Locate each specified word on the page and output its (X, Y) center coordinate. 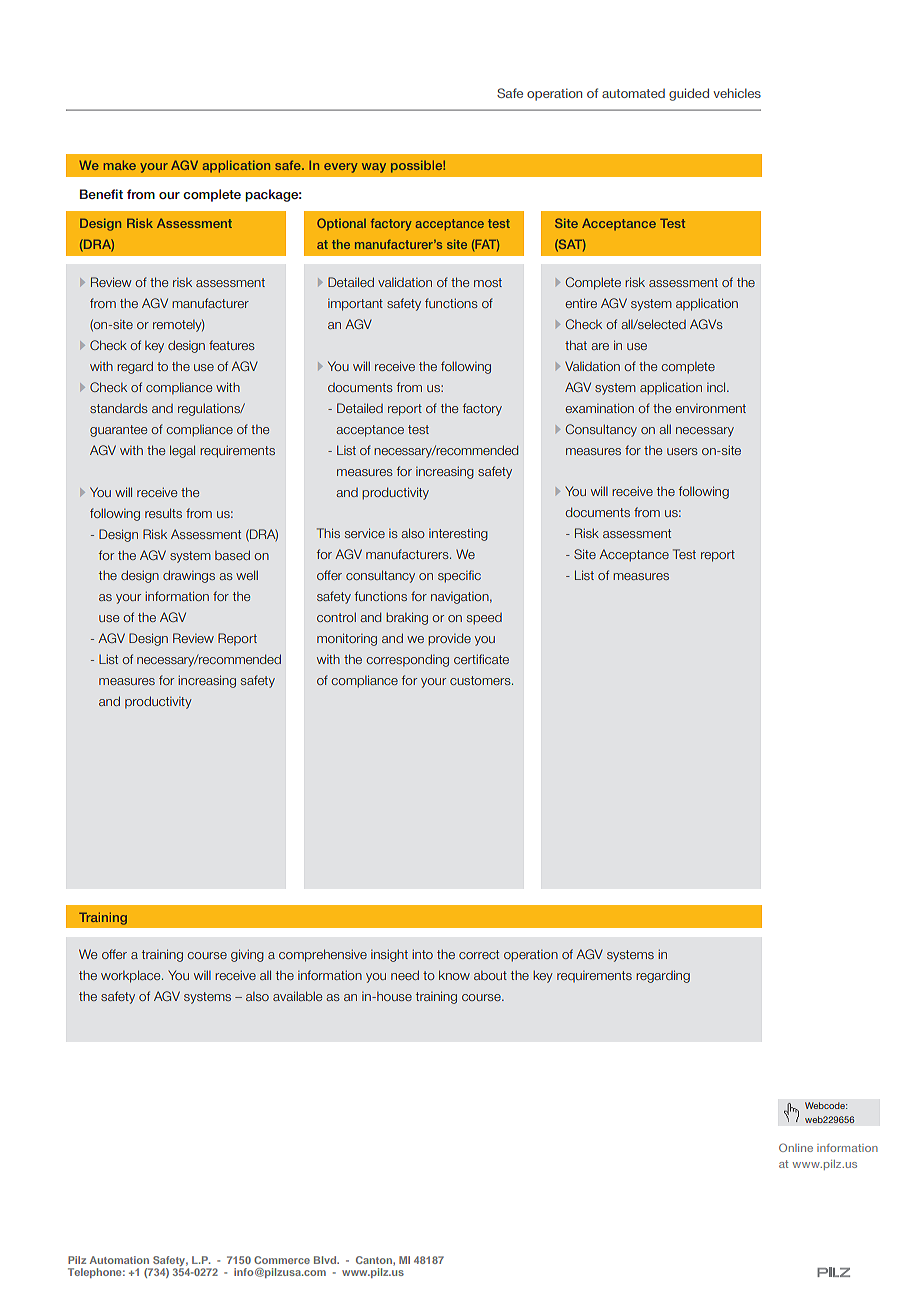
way (374, 168)
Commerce (282, 1260)
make (120, 165)
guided (689, 94)
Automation (119, 1260)
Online (796, 1147)
